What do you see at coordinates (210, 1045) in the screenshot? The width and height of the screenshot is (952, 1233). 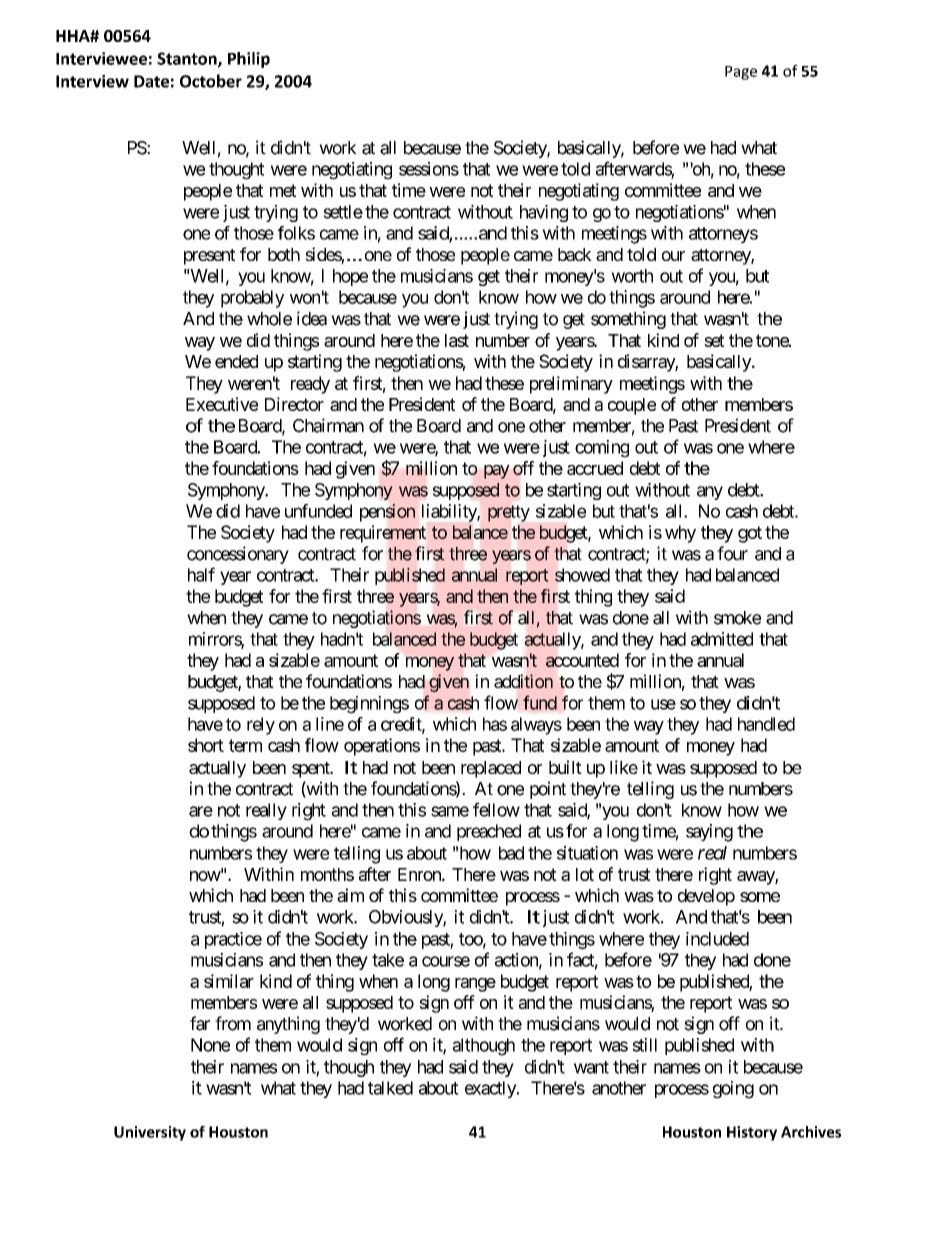 I see `None` at bounding box center [210, 1045].
